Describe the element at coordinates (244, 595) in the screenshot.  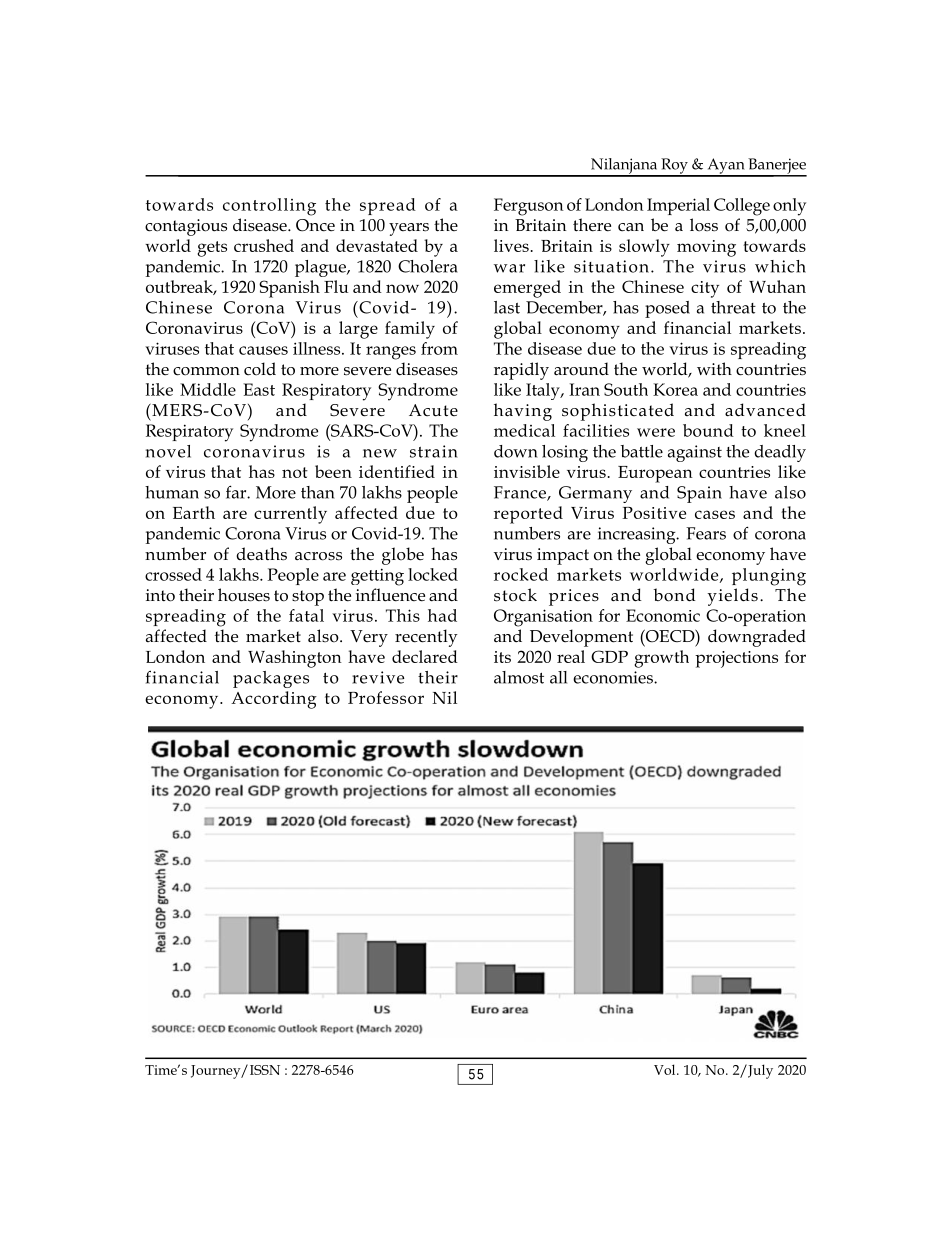
I see `houses` at that location.
